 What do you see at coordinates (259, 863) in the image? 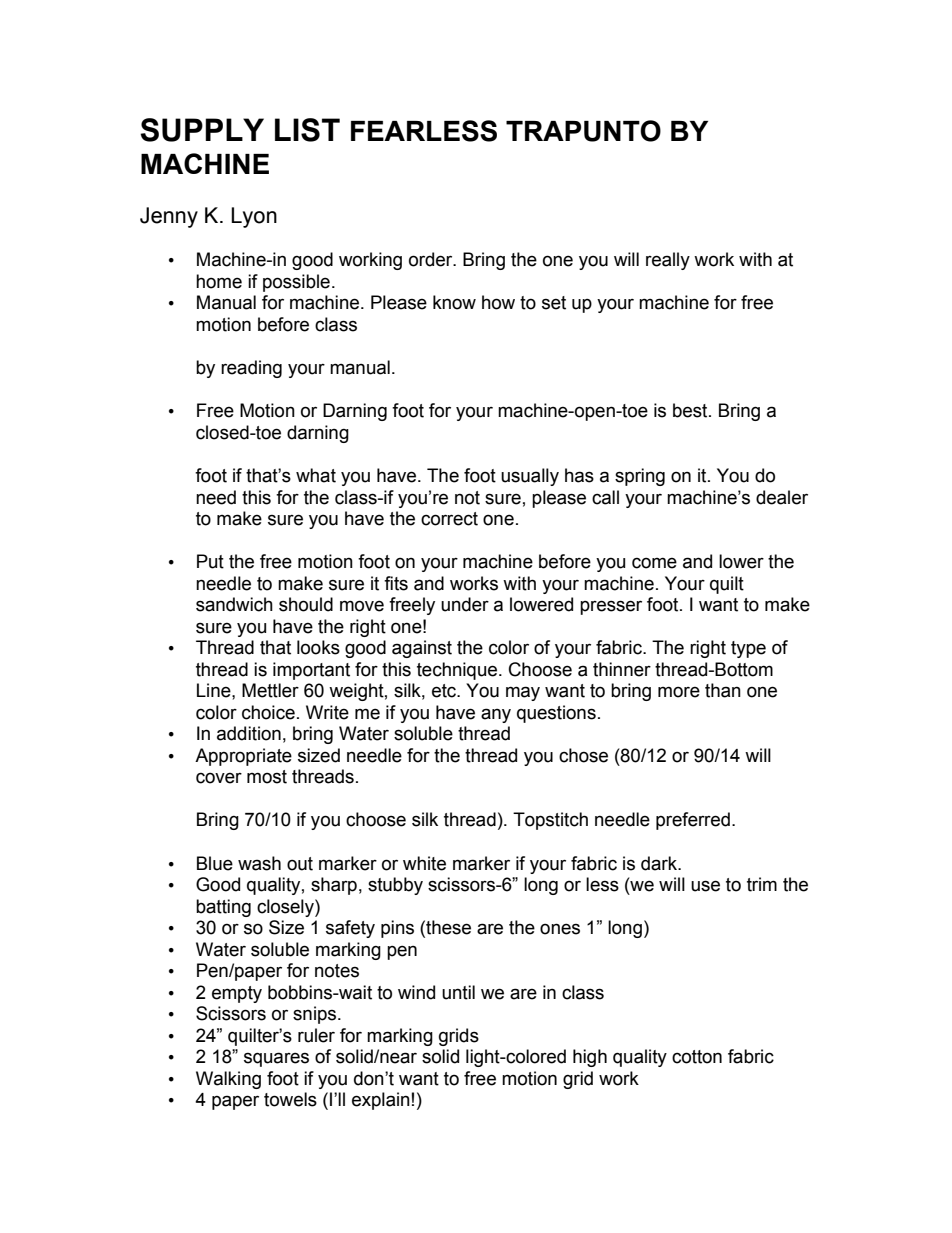
I see `wash` at bounding box center [259, 863].
